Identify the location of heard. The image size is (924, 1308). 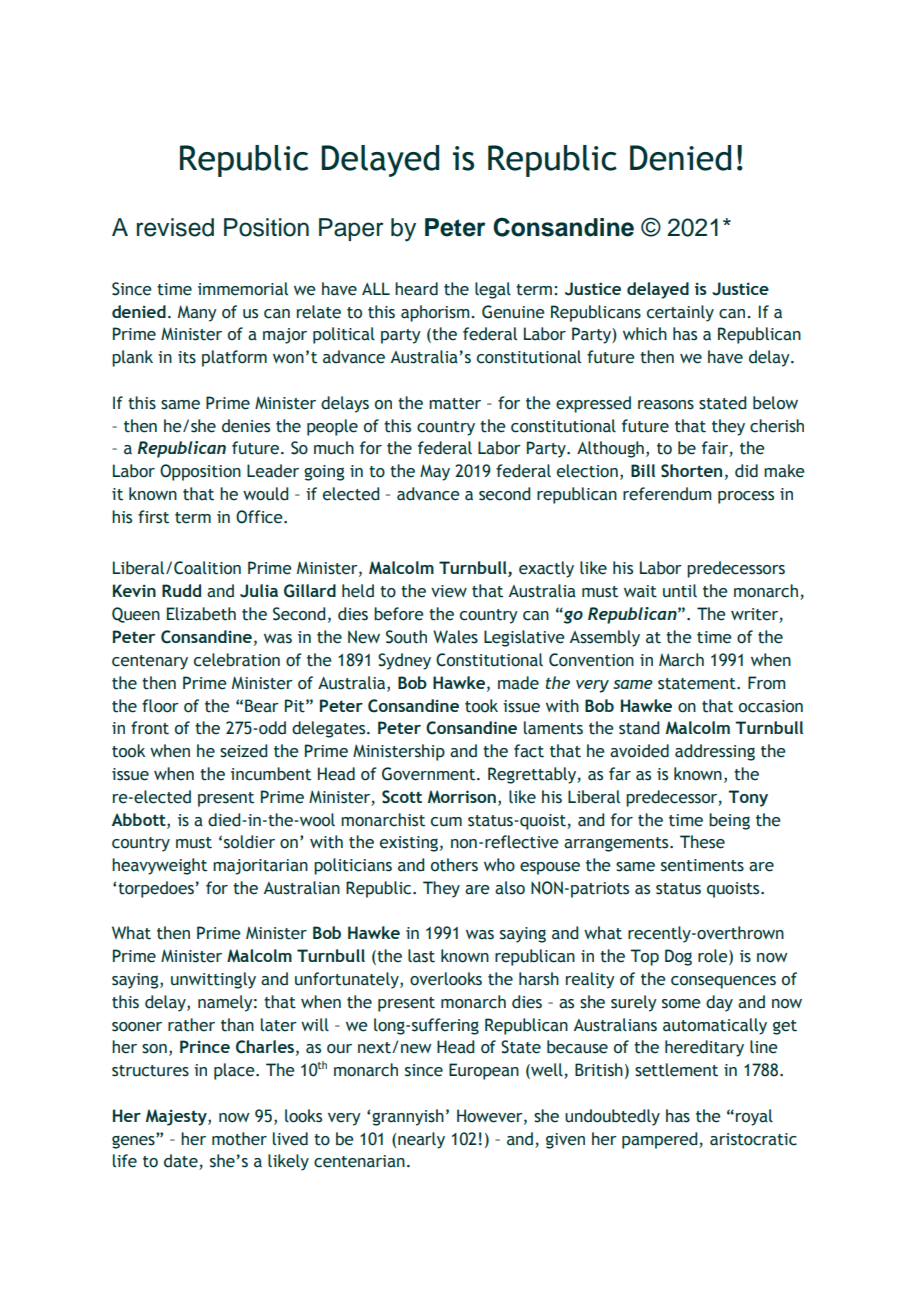
(416, 289).
